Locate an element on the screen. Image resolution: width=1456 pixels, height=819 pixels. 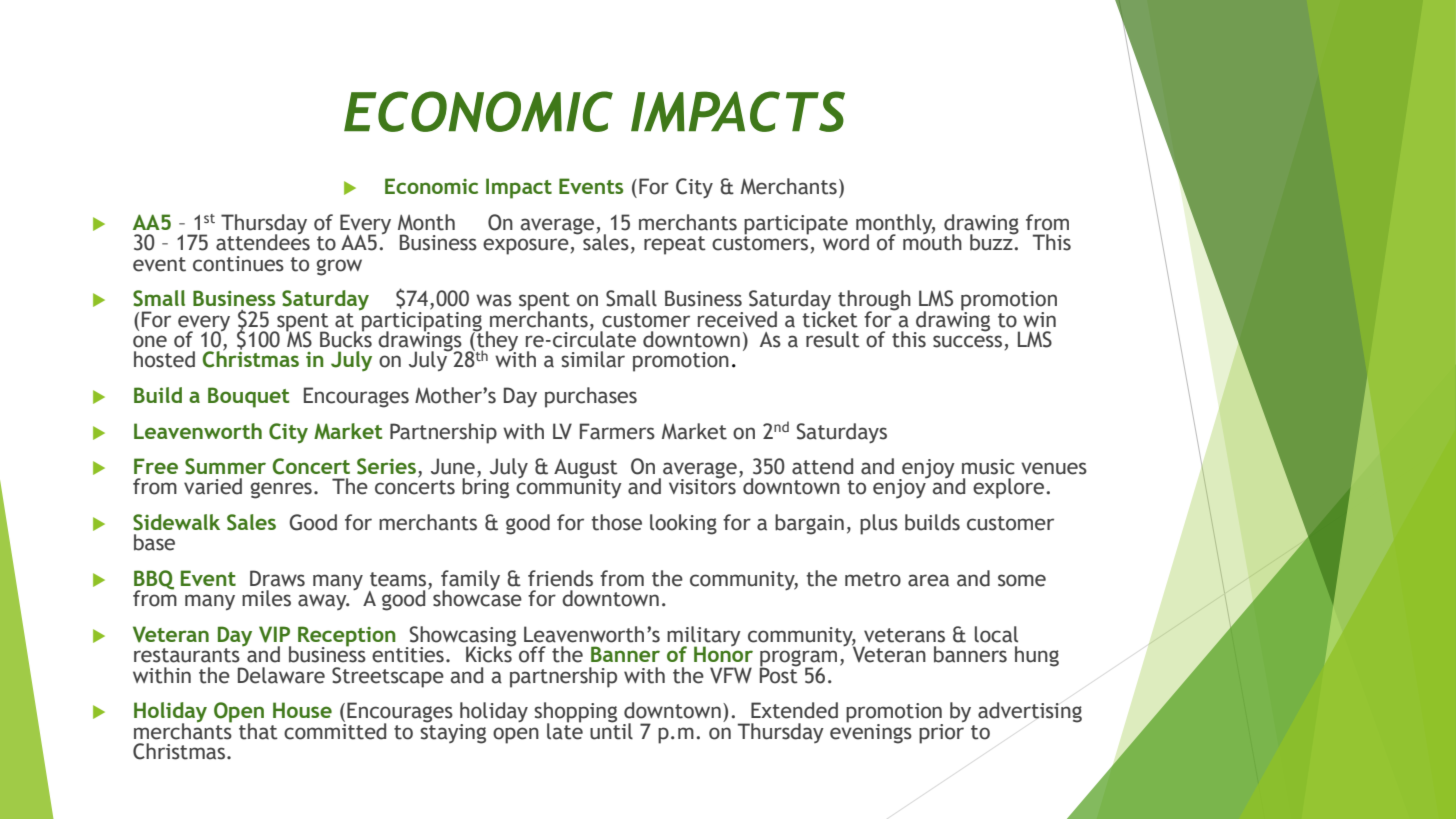
Draws is located at coordinates (277, 578).
